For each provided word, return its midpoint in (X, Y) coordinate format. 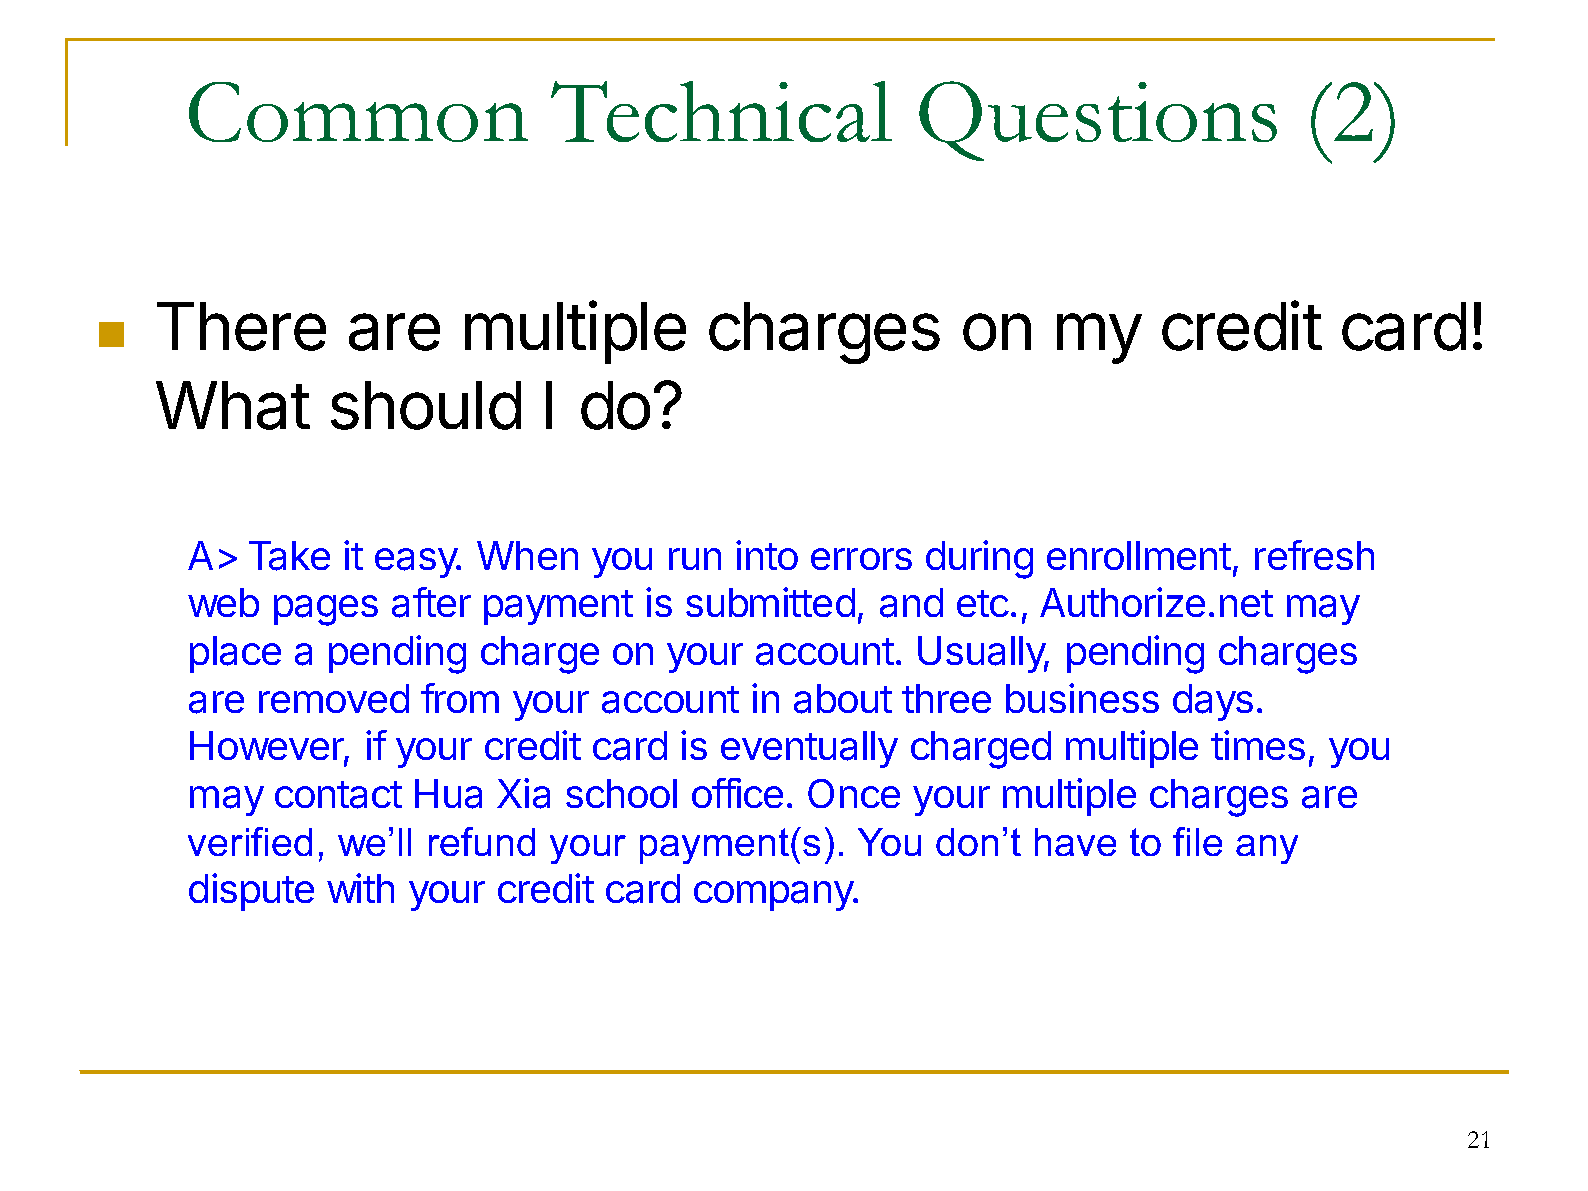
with (360, 888)
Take (289, 556)
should (426, 405)
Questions (1098, 121)
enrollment (1139, 555)
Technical (721, 111)
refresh (1314, 555)
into (767, 555)
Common (358, 112)
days (1213, 702)
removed (334, 698)
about (843, 699)
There (241, 326)
